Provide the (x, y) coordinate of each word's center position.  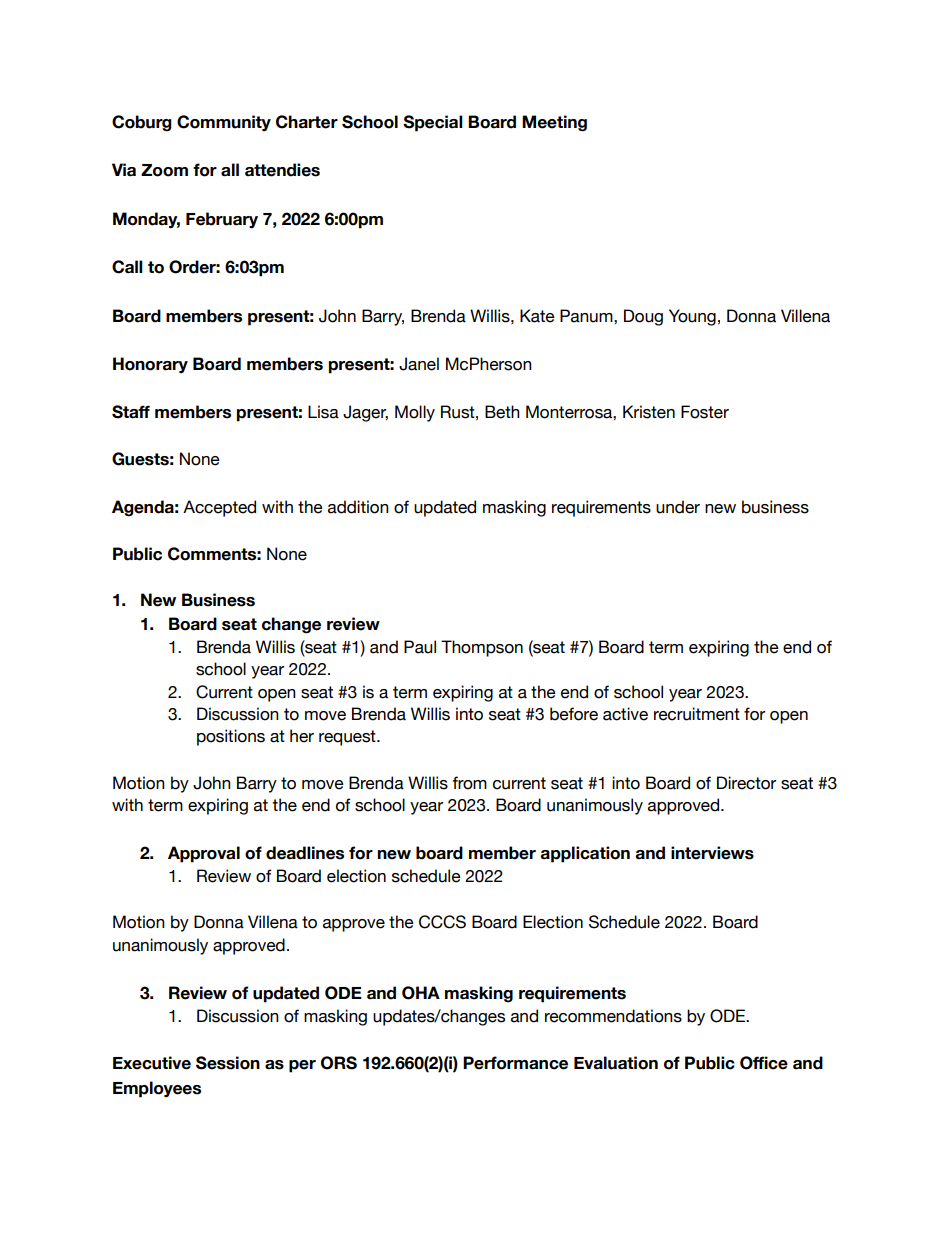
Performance (515, 1063)
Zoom (164, 170)
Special (433, 123)
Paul (420, 647)
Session (228, 1063)
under (678, 507)
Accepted (219, 508)
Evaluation (616, 1063)
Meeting (554, 123)
